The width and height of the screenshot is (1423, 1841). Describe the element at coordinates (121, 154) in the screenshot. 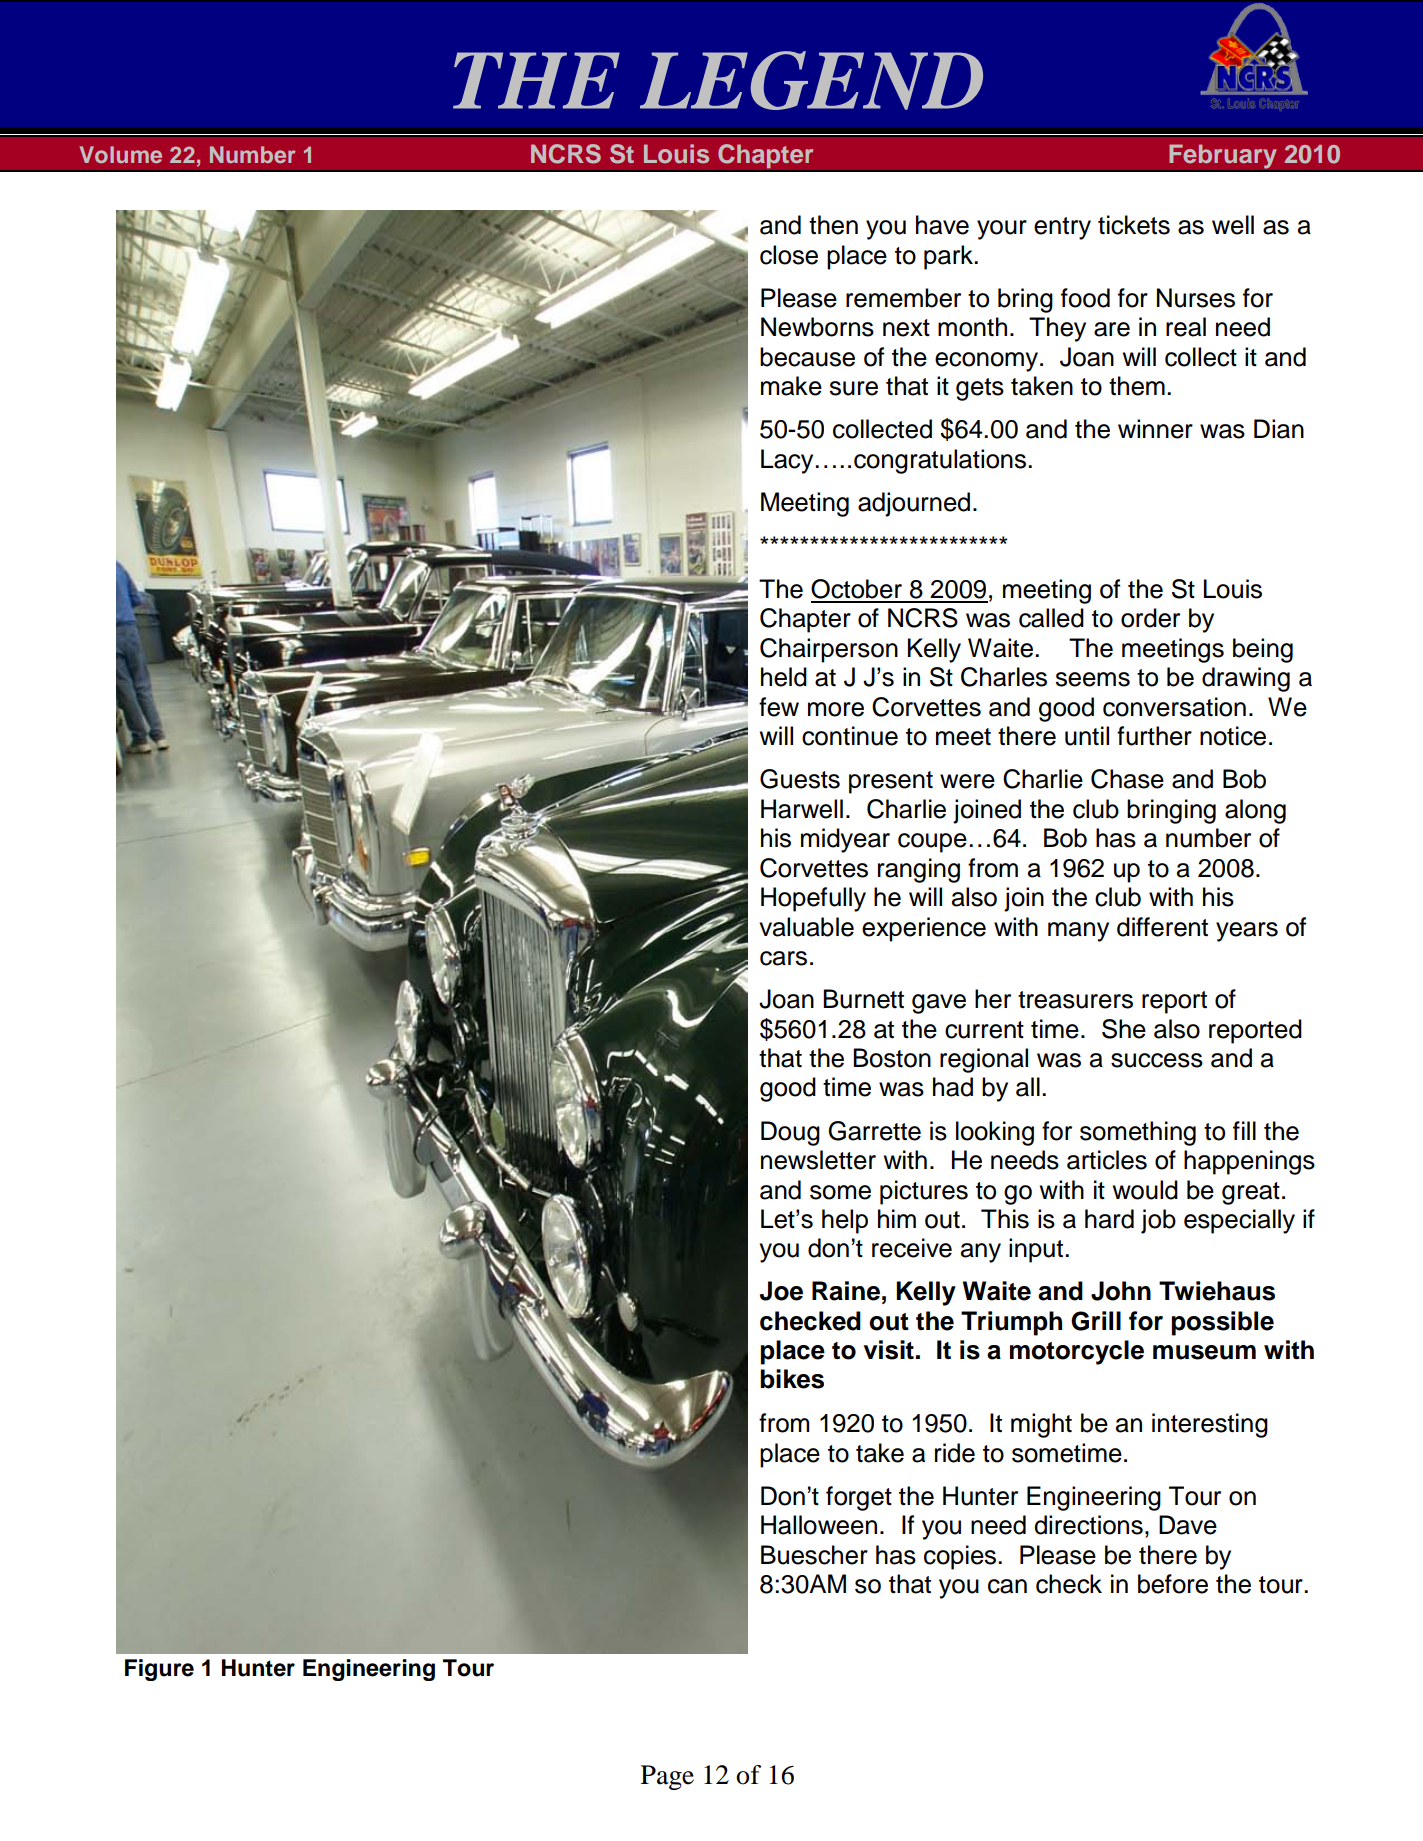

I see `Volume` at that location.
